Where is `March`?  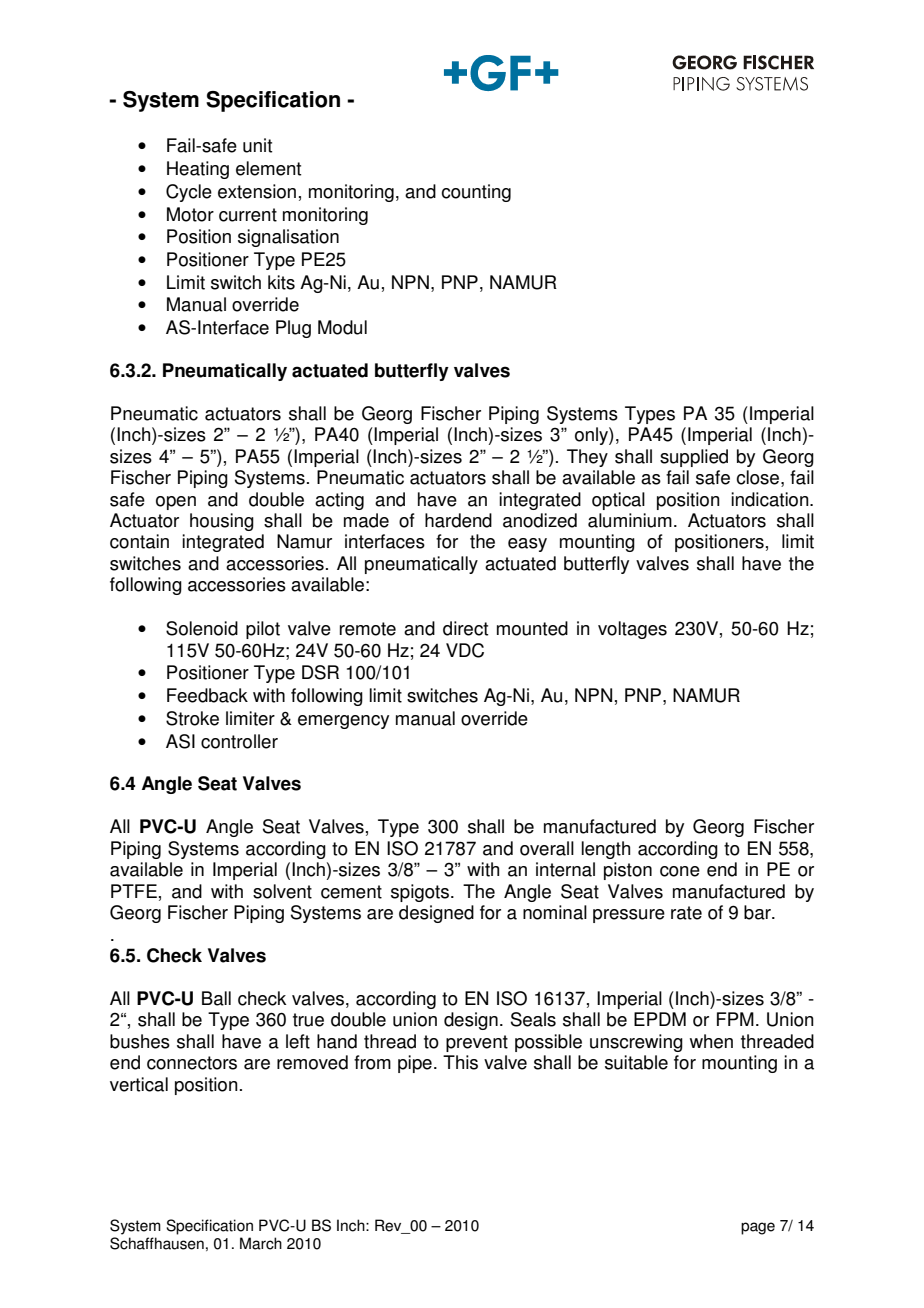 March is located at coordinates (261, 1243).
